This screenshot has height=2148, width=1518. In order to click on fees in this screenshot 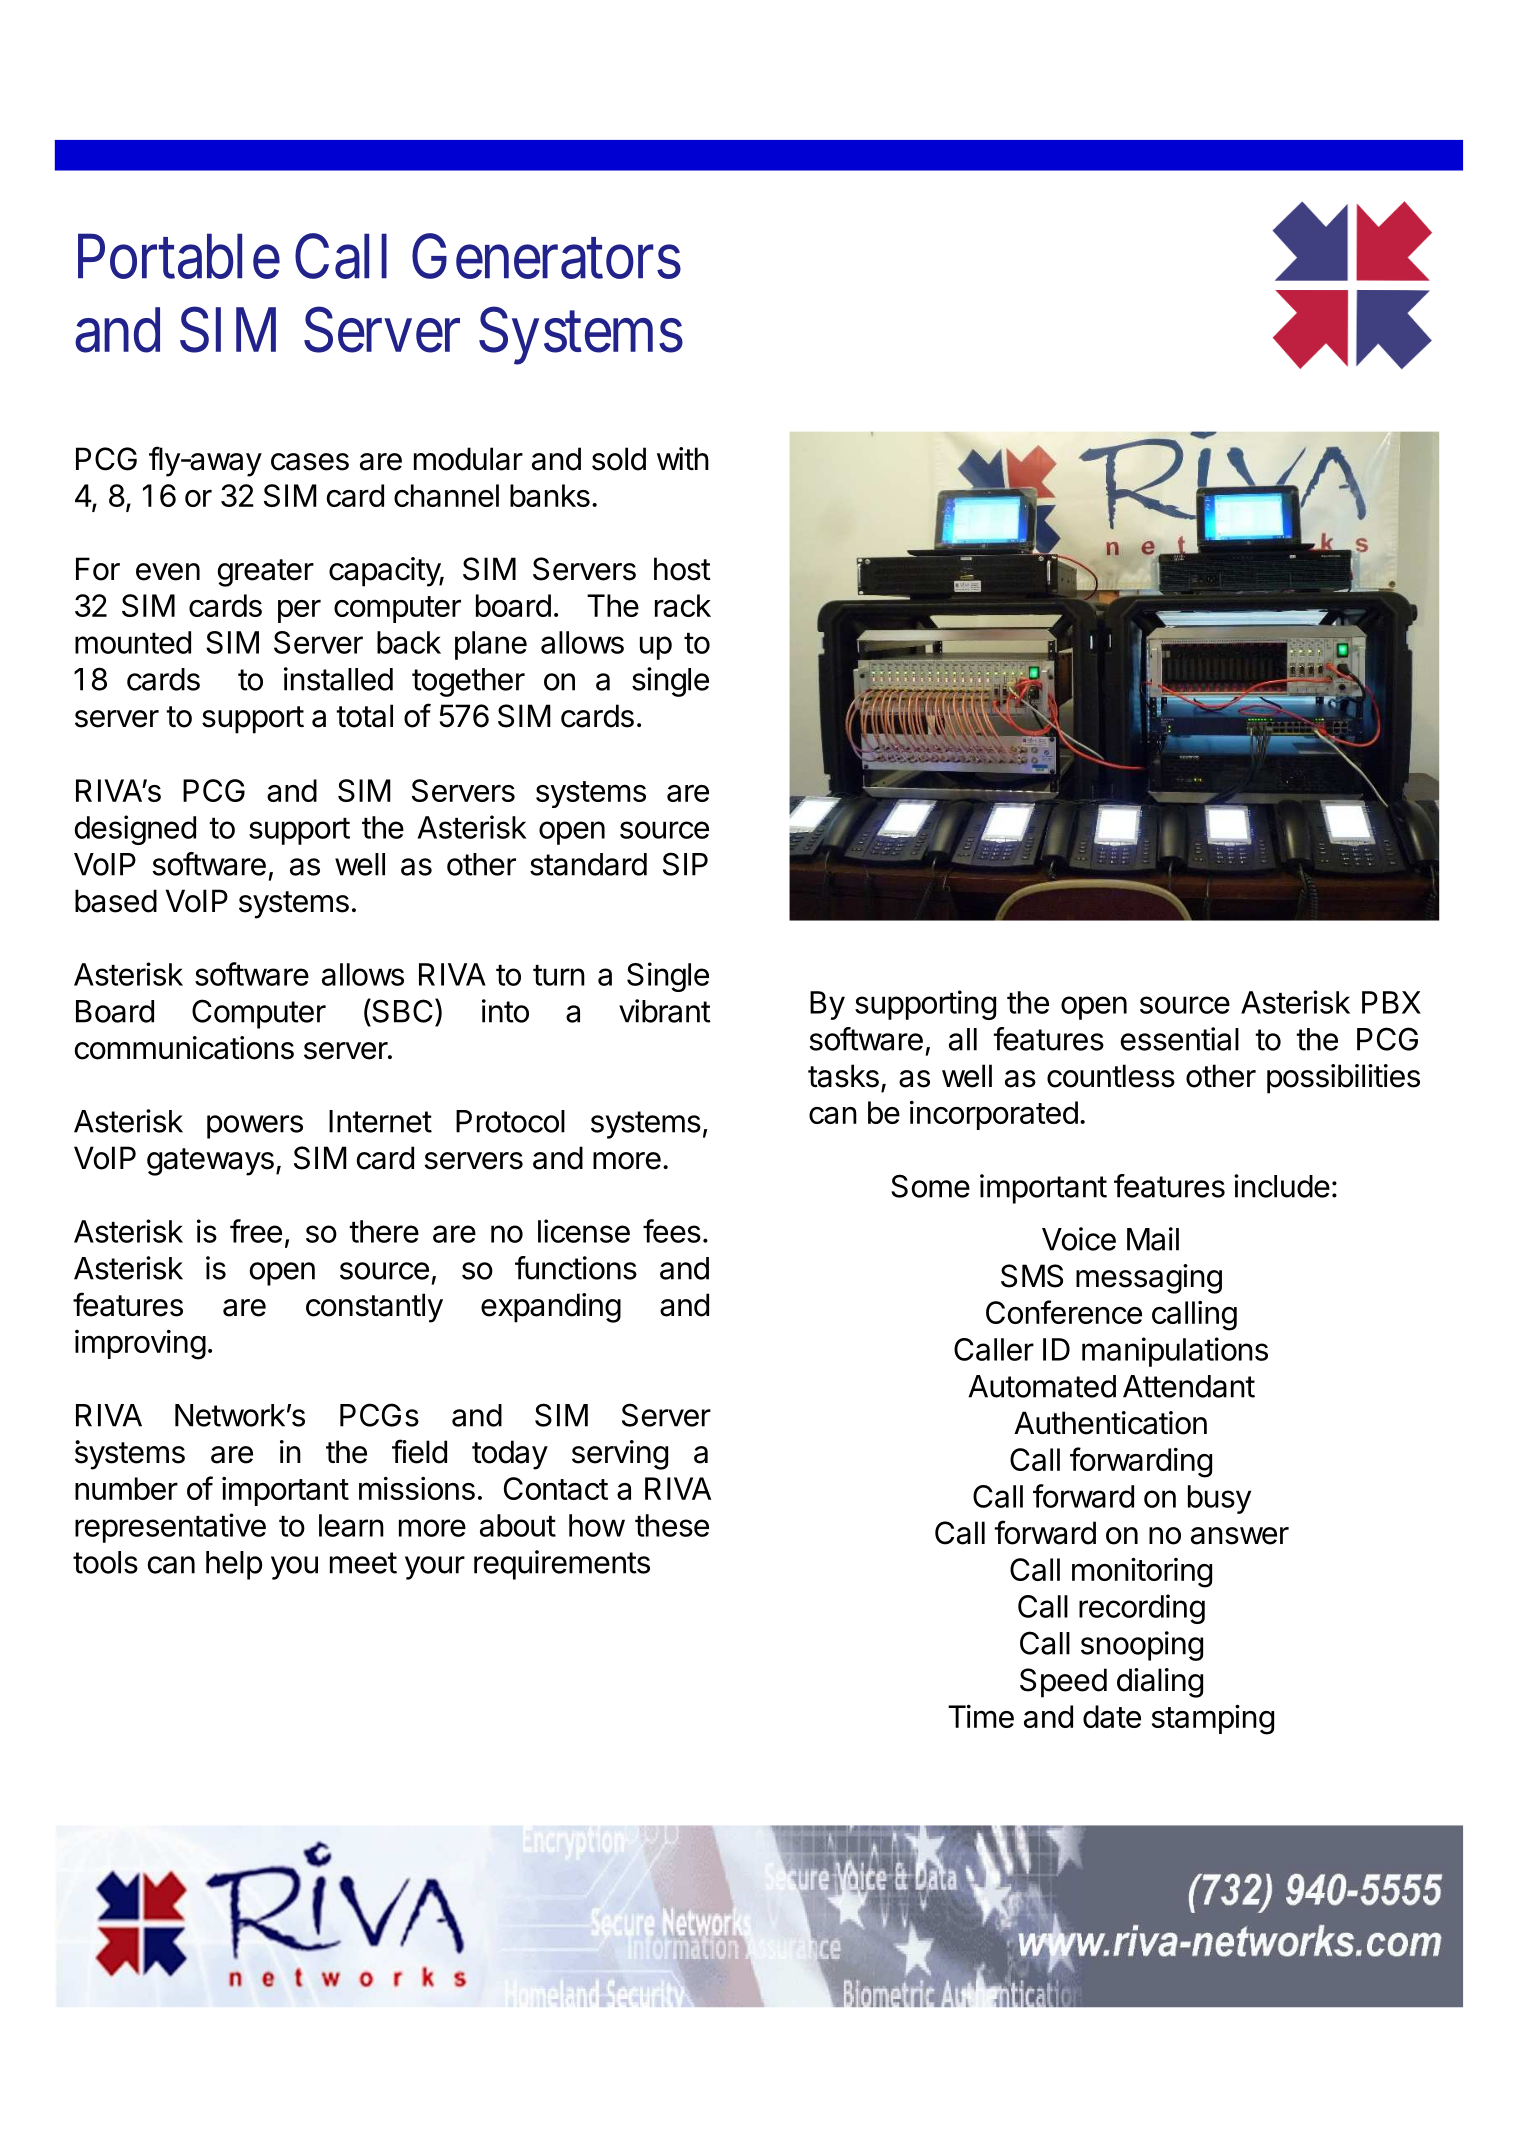, I will do `click(672, 1231)`.
